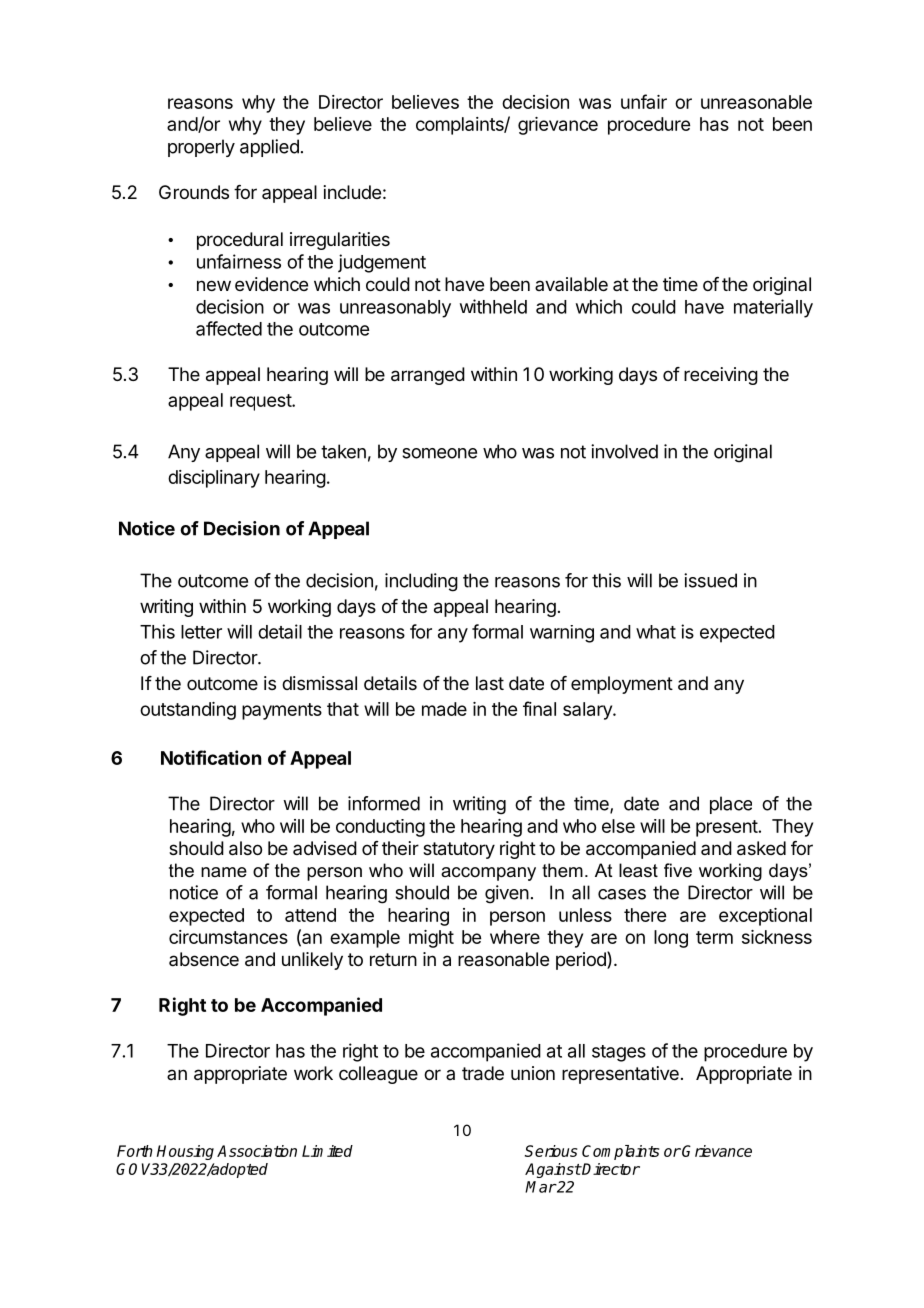 Image resolution: width=924 pixels, height=1308 pixels. What do you see at coordinates (773, 308) in the page?
I see `materially` at bounding box center [773, 308].
